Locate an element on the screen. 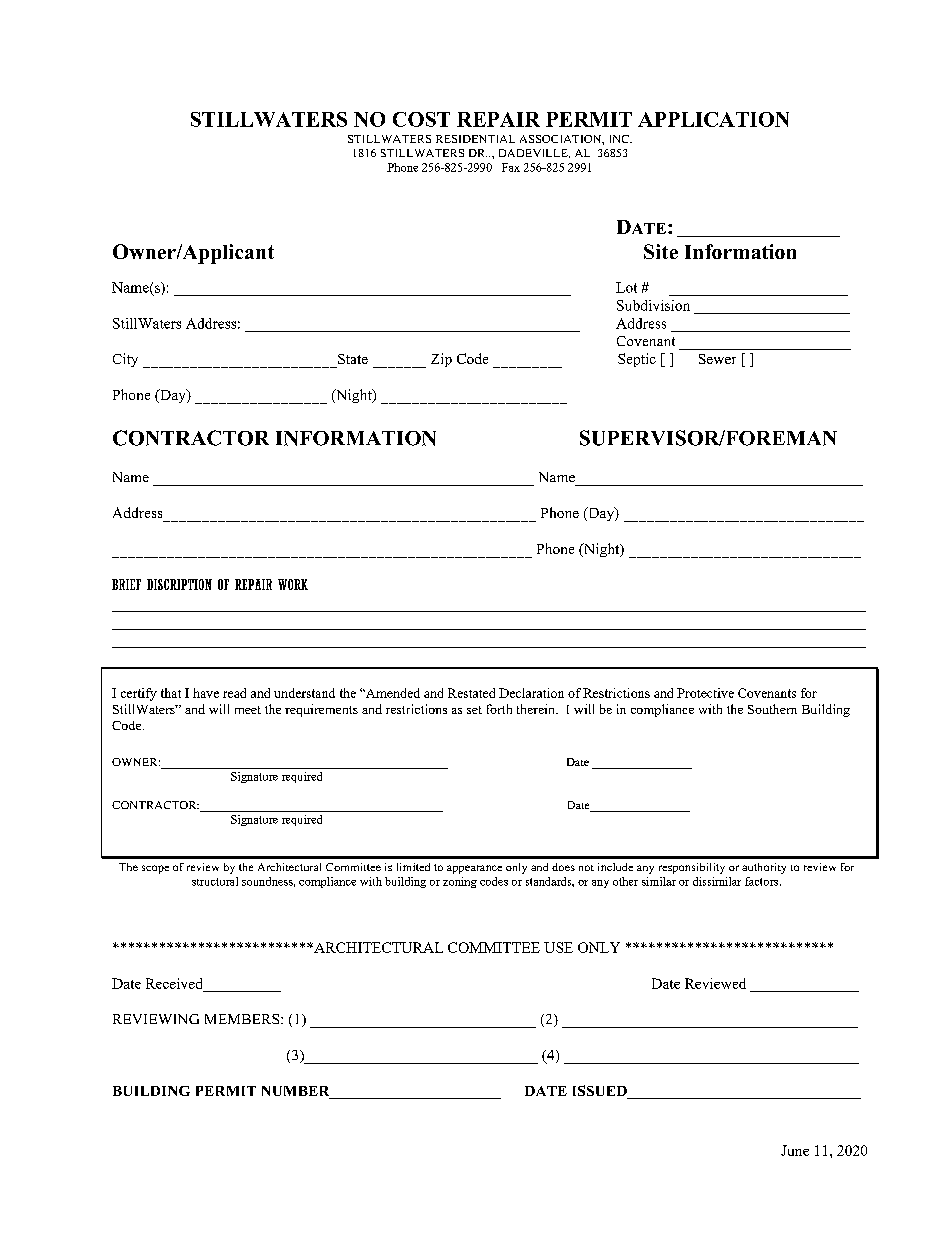 The width and height of the screenshot is (952, 1233). set is located at coordinates (474, 710).
